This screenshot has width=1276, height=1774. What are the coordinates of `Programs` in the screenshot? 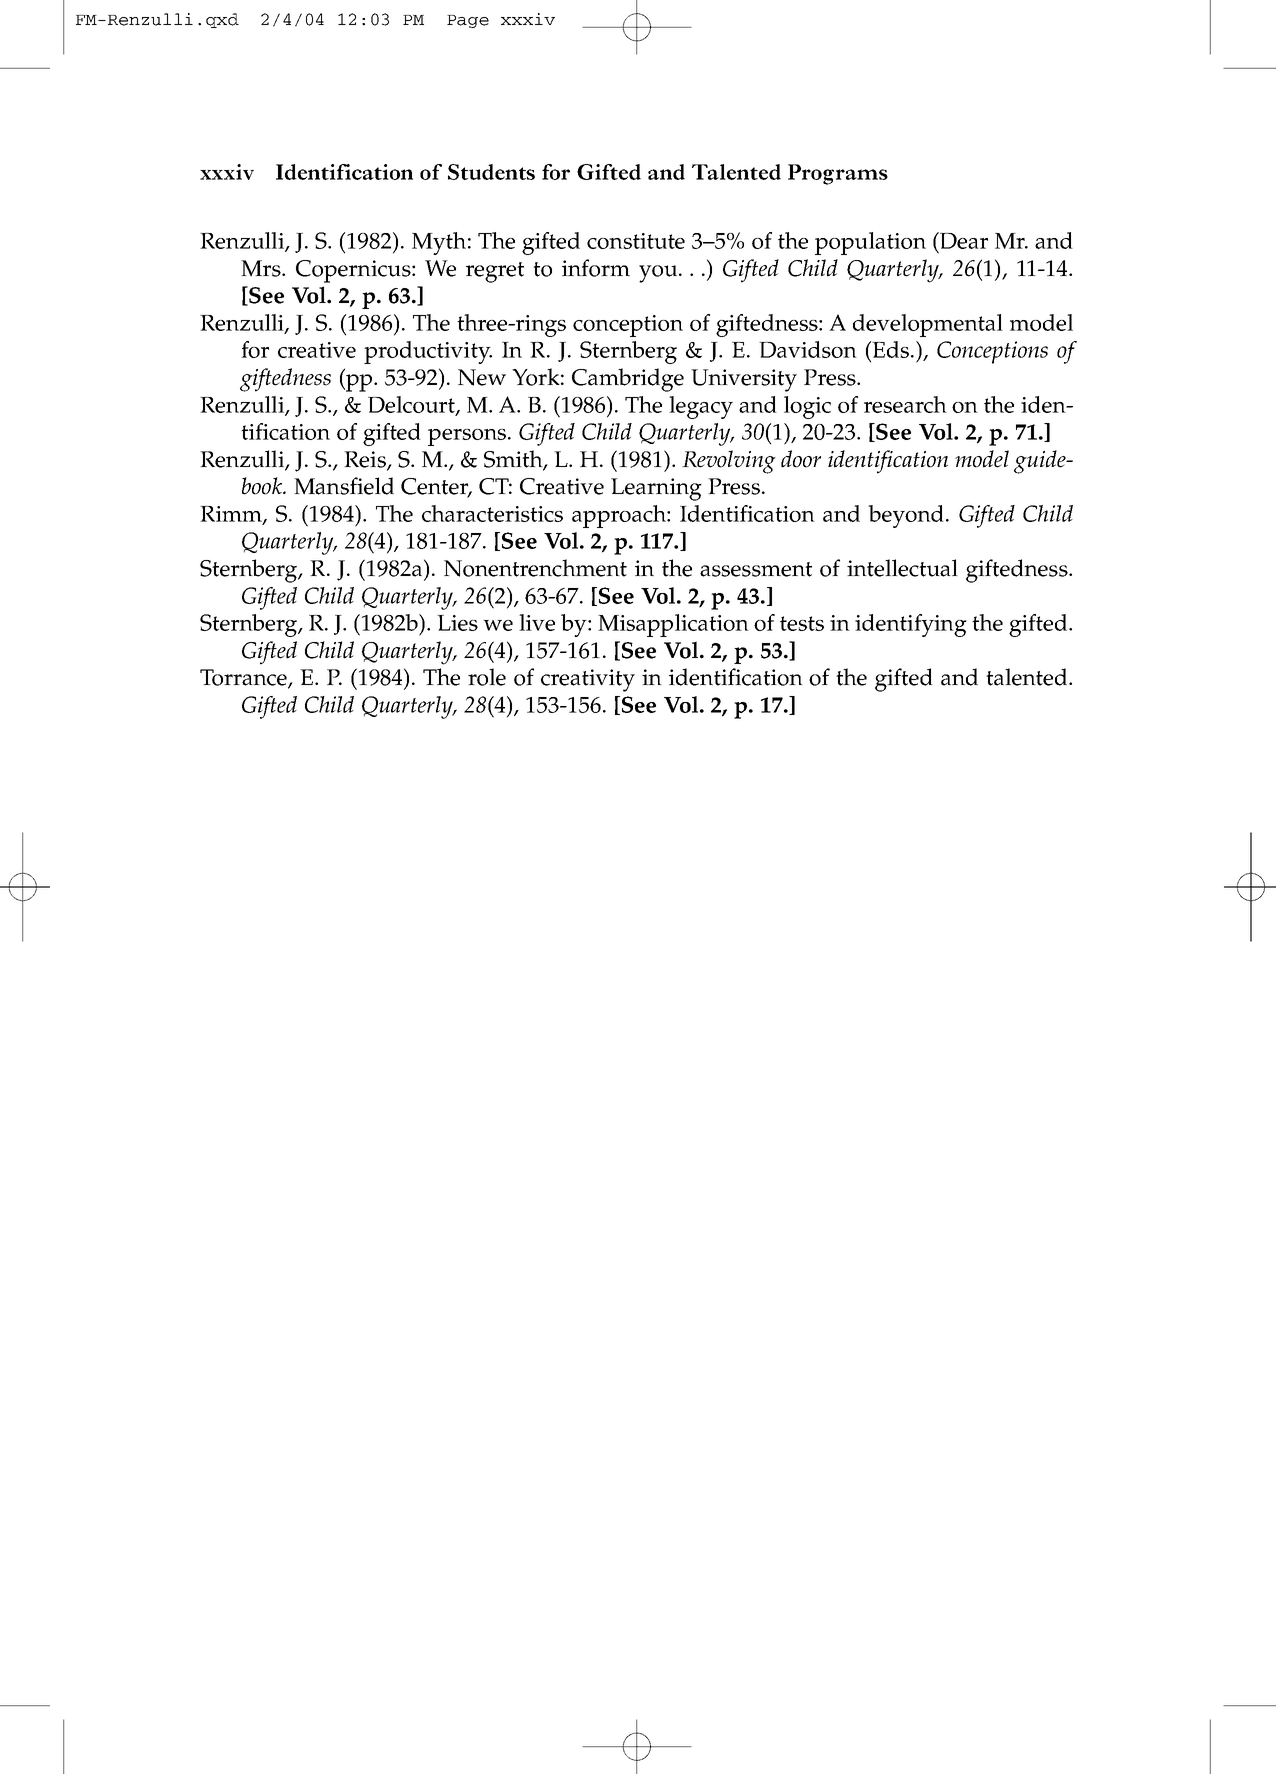 It's located at (838, 174).
